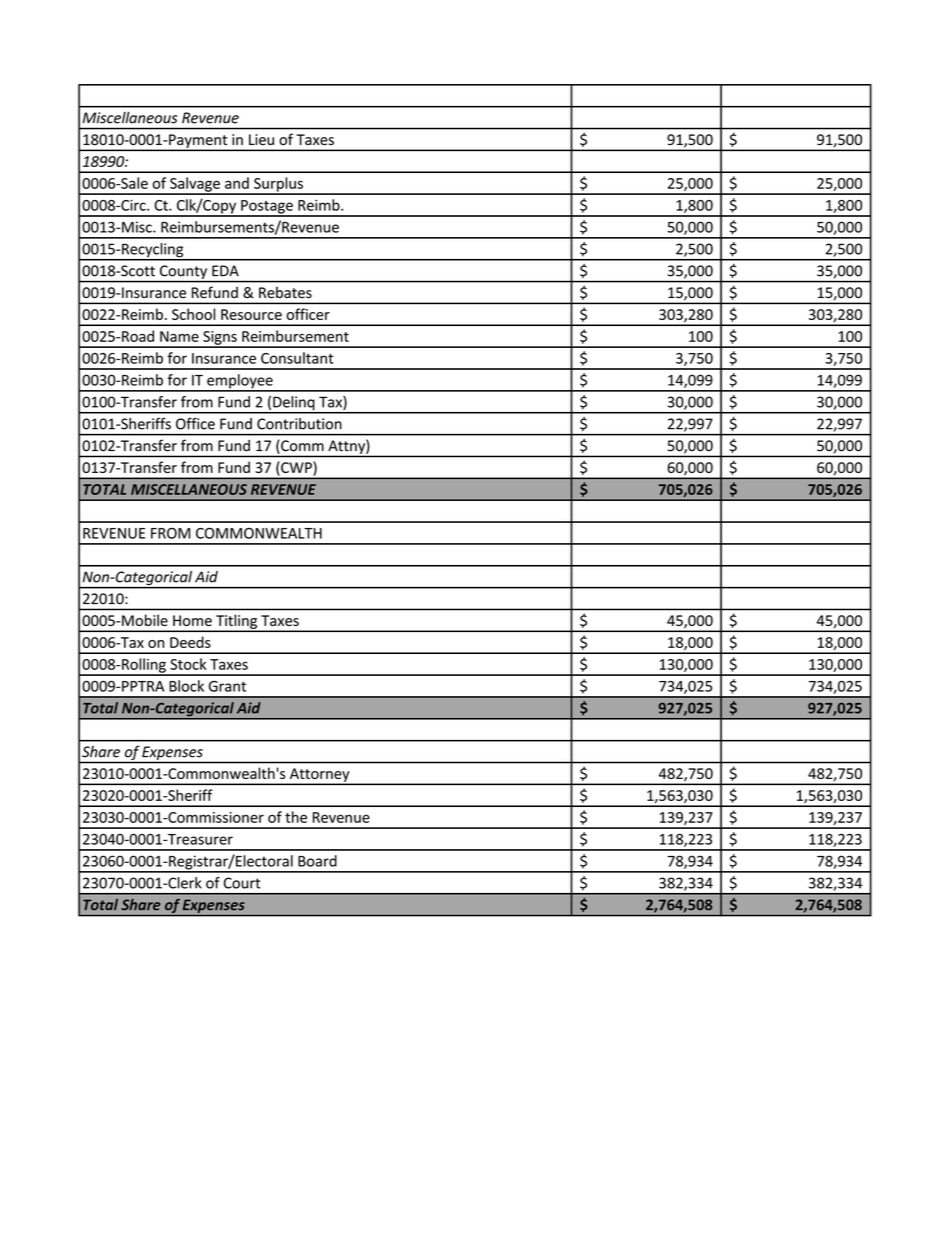  Describe the element at coordinates (296, 467) in the page. I see `CWP` at that location.
